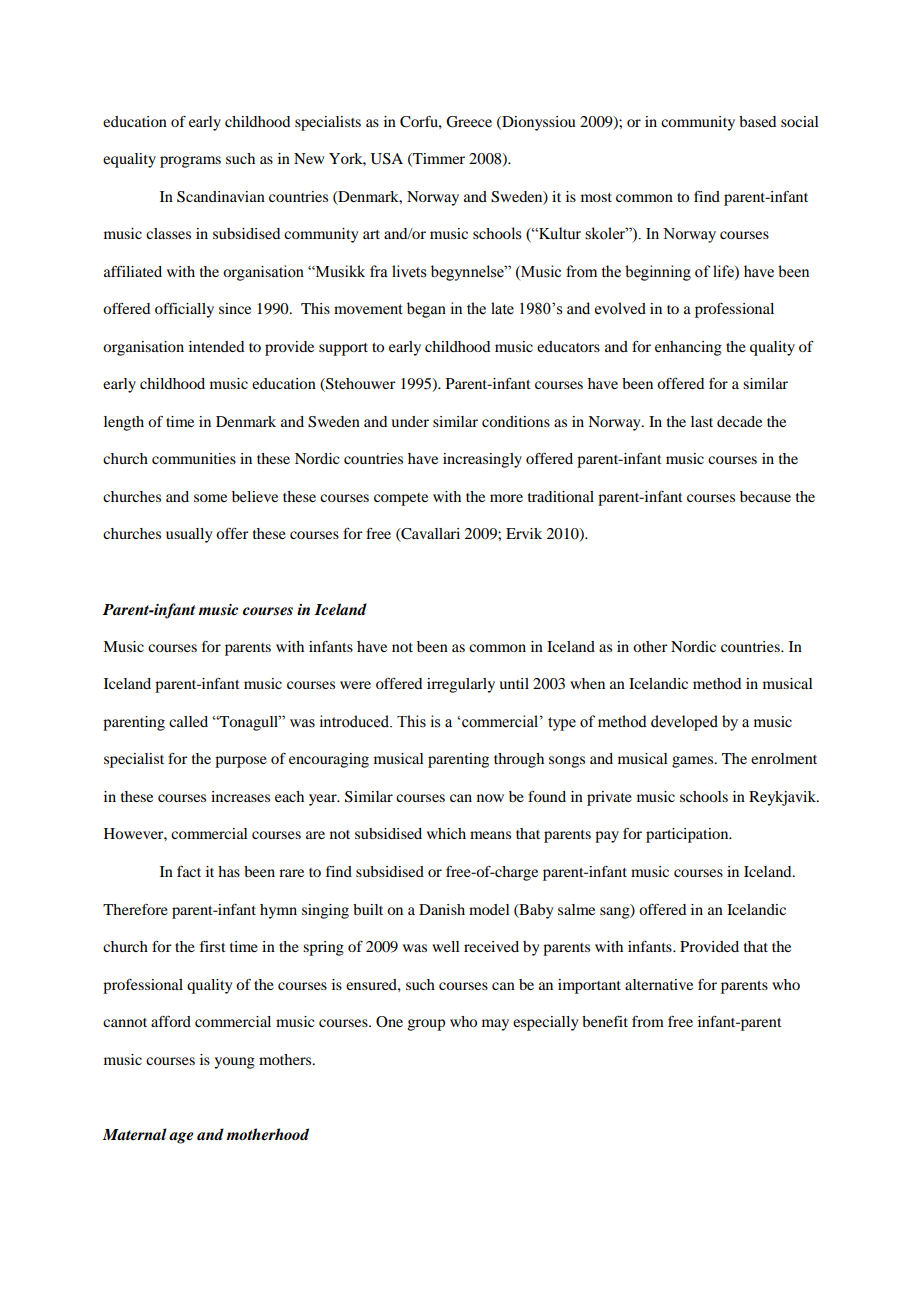 Image resolution: width=924 pixels, height=1308 pixels. I want to click on under, so click(410, 421).
